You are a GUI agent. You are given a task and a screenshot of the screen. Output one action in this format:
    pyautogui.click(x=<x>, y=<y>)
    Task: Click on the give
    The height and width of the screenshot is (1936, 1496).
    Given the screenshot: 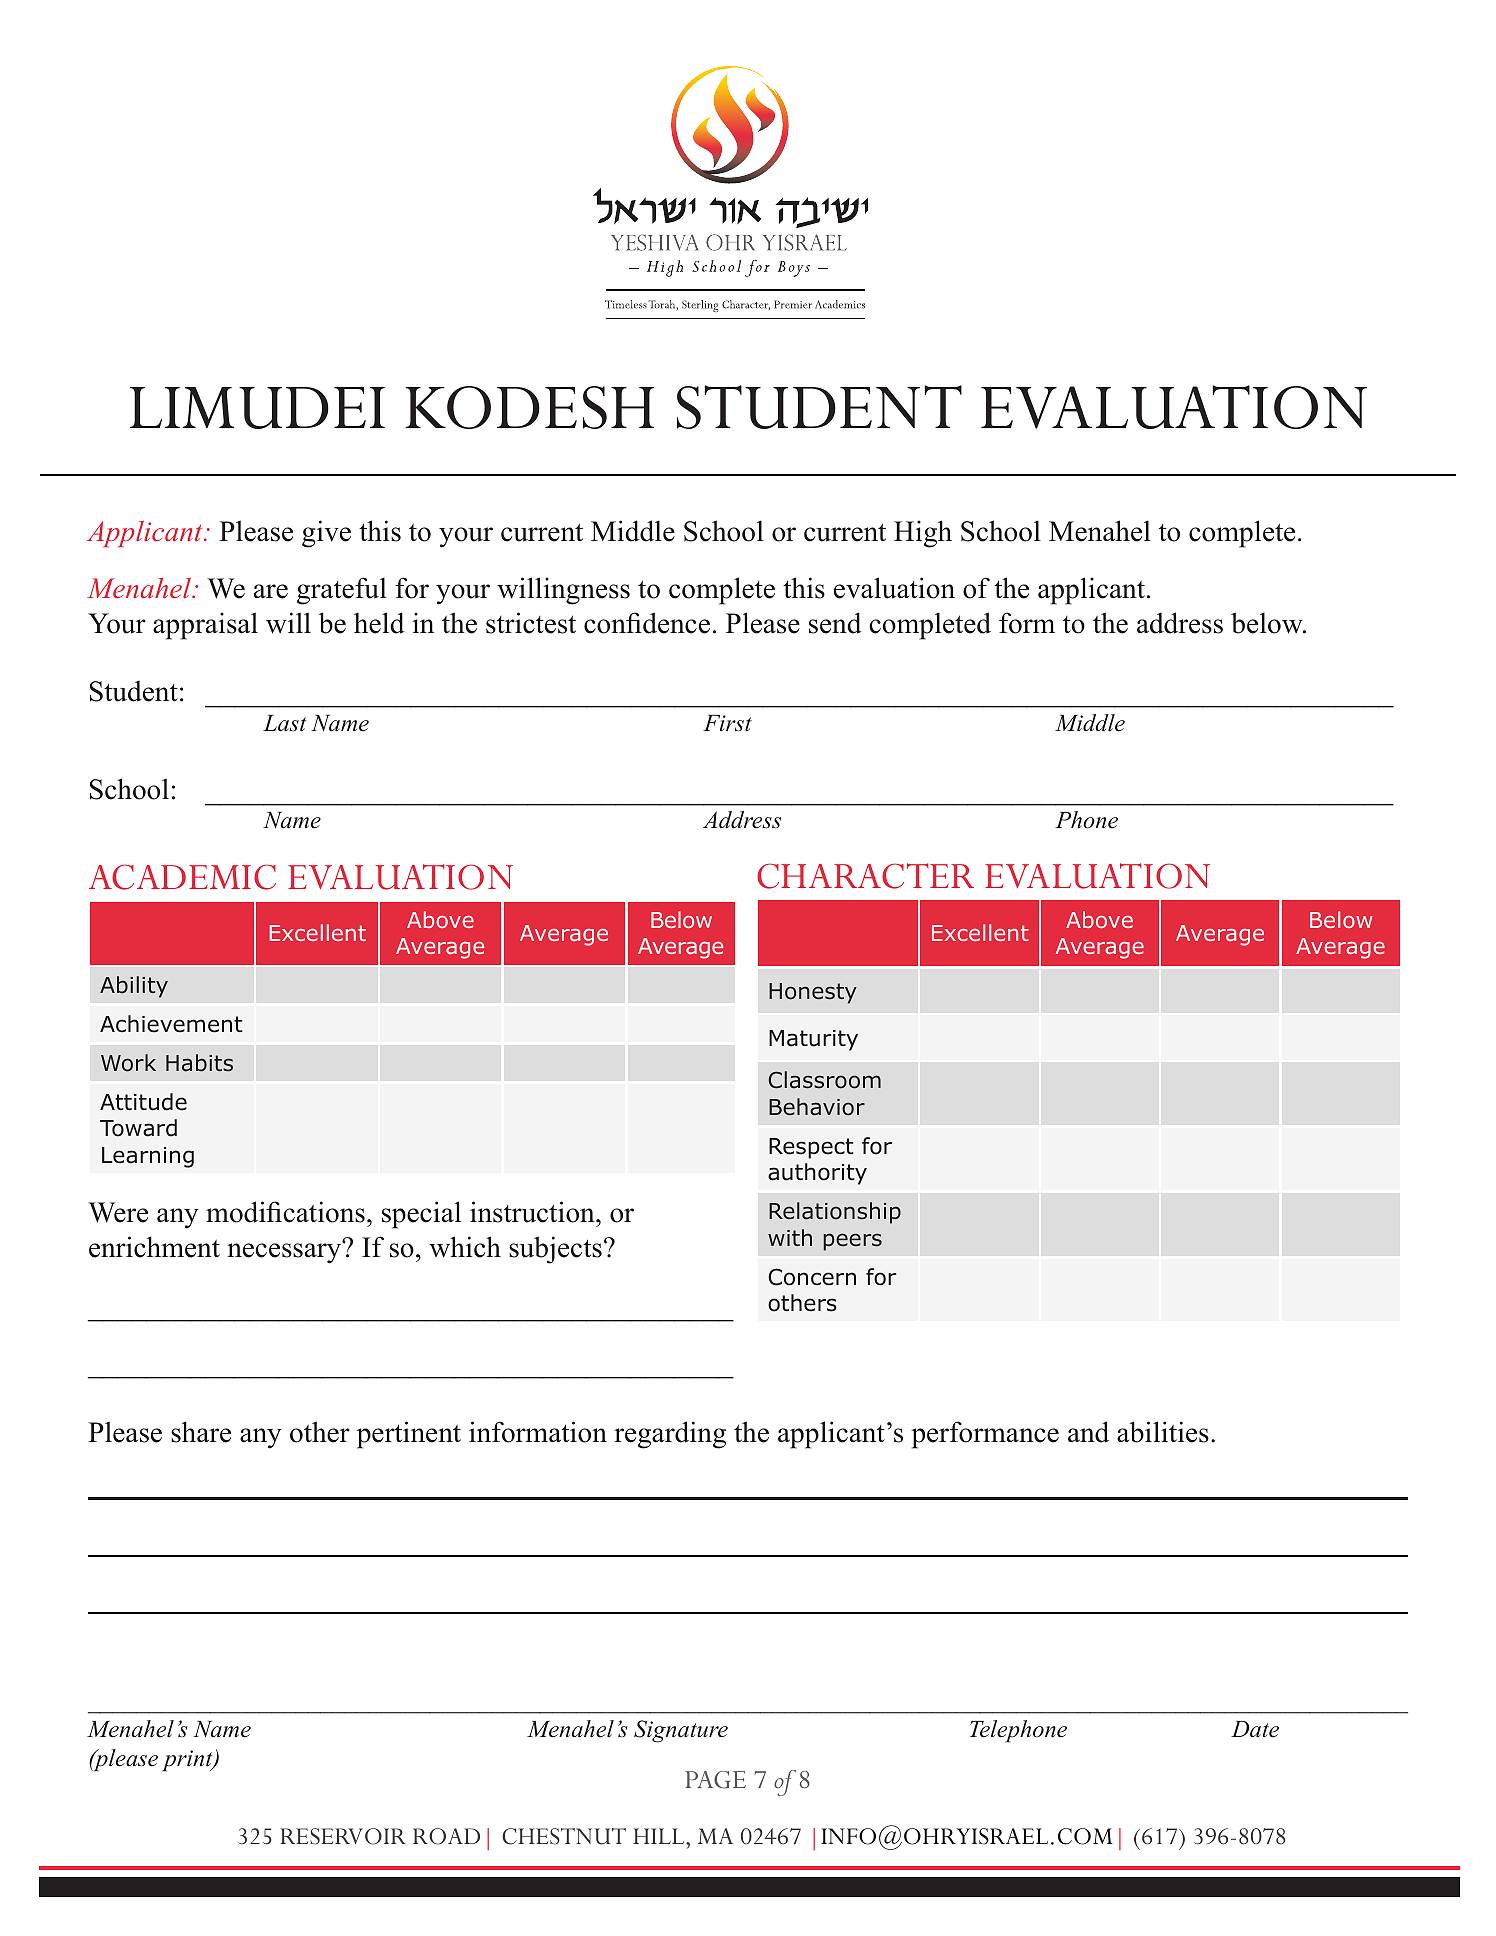 What is the action you would take?
    pyautogui.click(x=326, y=534)
